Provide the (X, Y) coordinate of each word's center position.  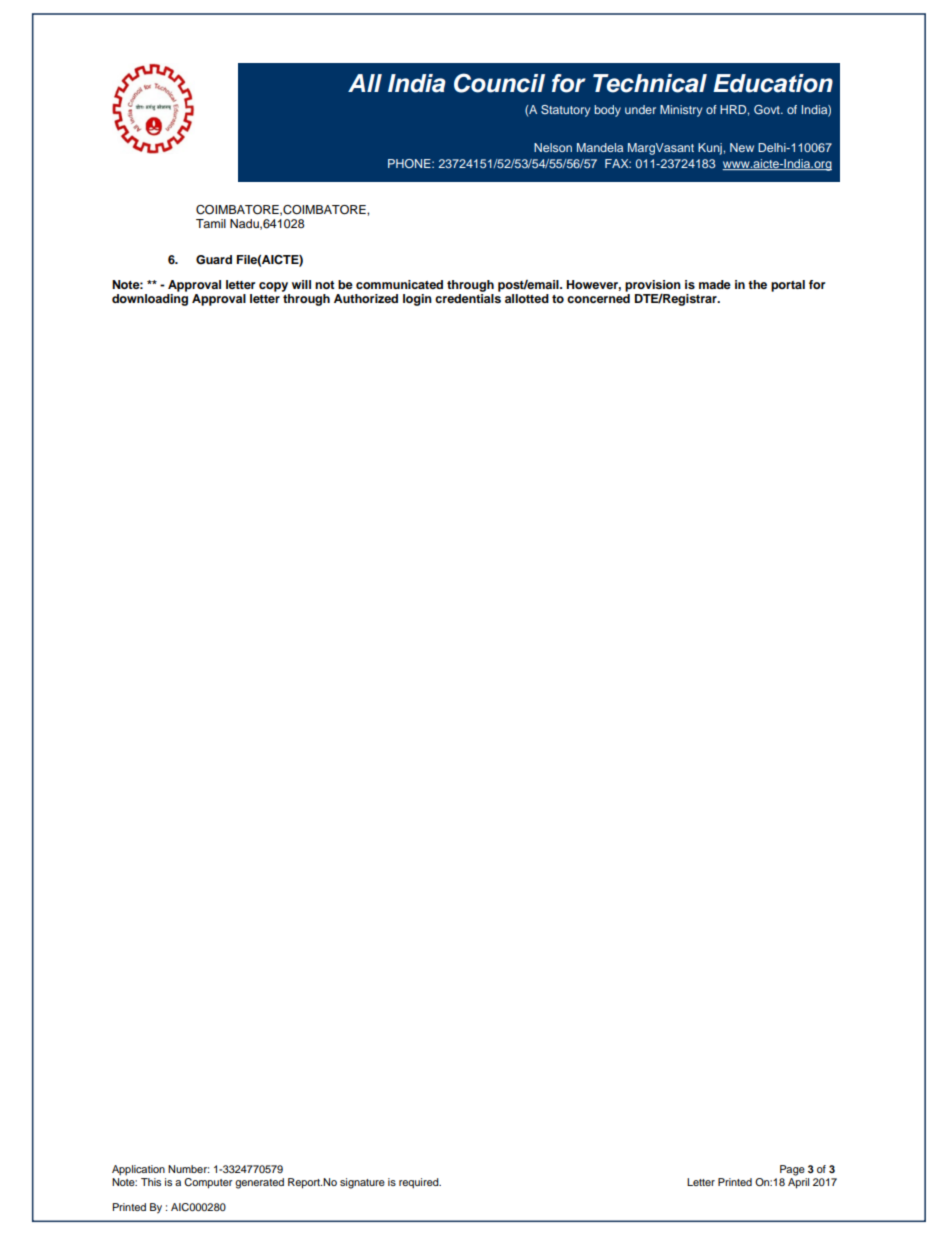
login (417, 300)
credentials (468, 298)
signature (362, 1183)
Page (792, 1170)
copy (273, 287)
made (715, 284)
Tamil (211, 223)
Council (499, 83)
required (420, 1183)
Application (138, 1170)
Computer (208, 1183)
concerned (598, 298)
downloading (150, 300)
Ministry (681, 111)
